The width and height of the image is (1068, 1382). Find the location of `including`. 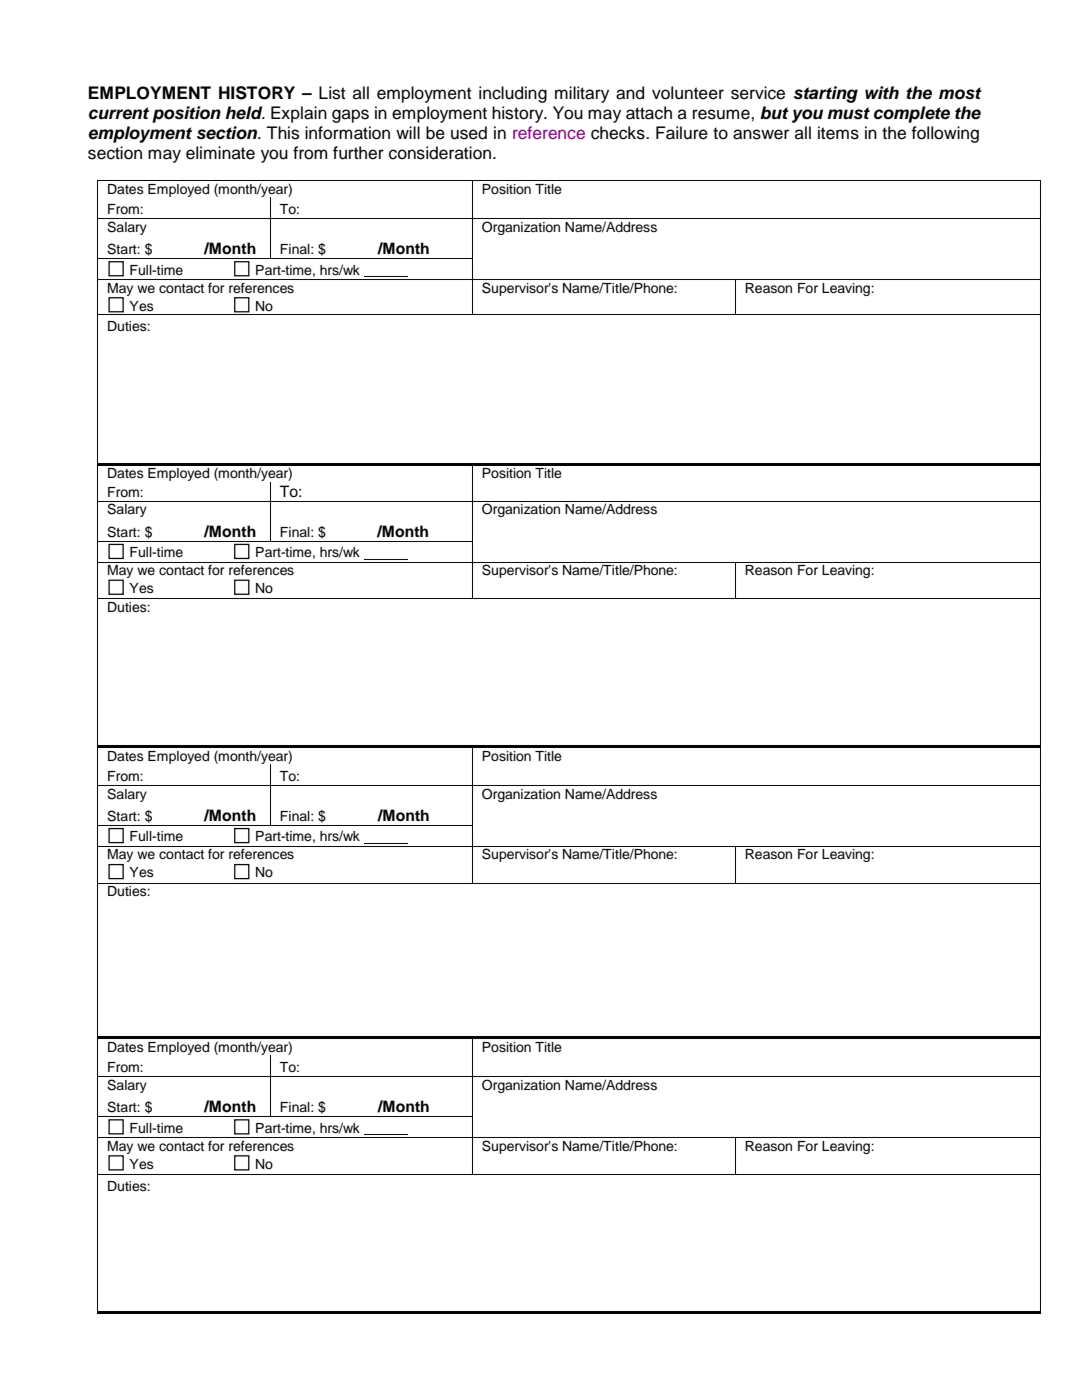

including is located at coordinates (513, 94).
